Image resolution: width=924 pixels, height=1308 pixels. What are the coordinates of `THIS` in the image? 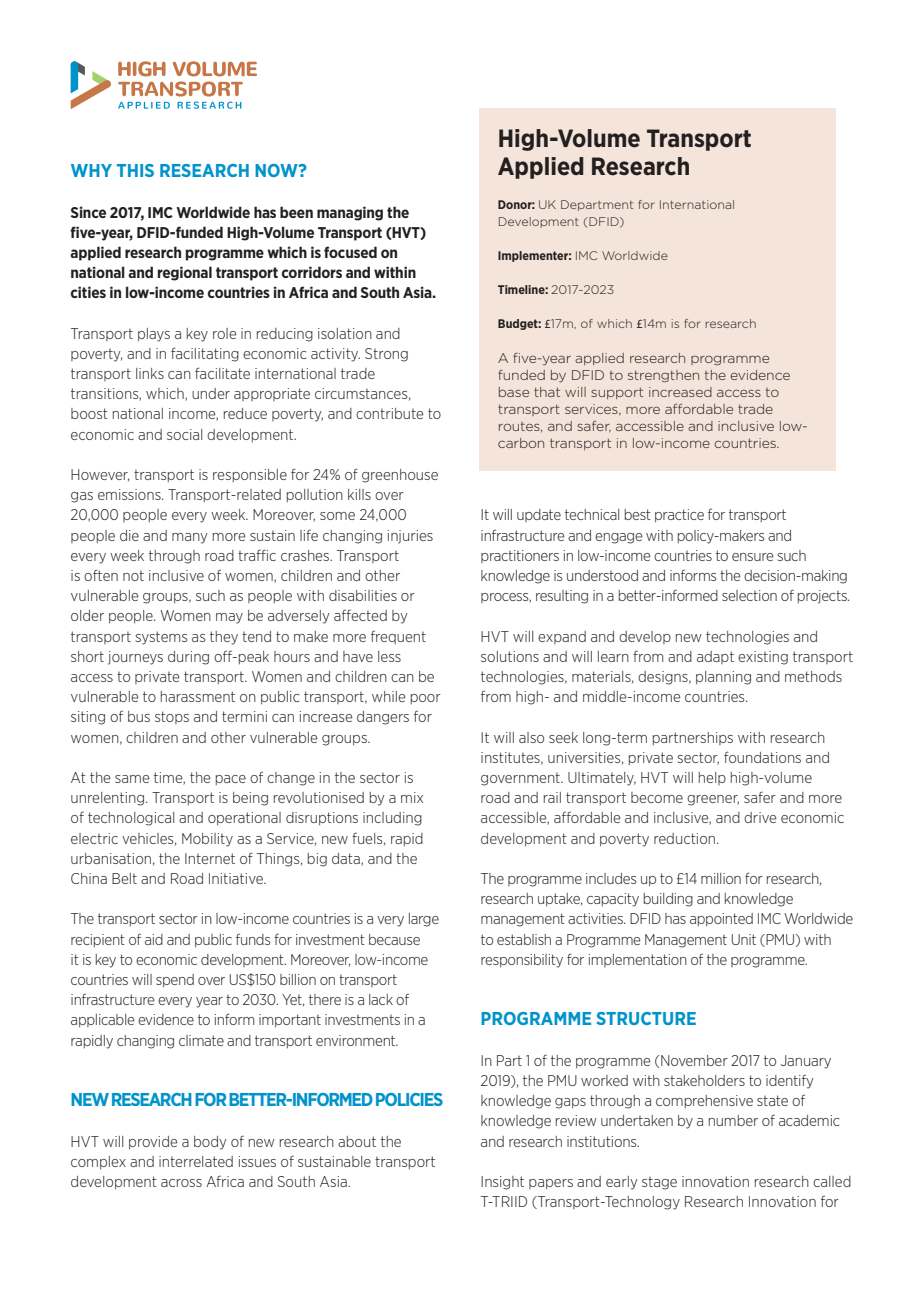 It's located at (135, 170).
